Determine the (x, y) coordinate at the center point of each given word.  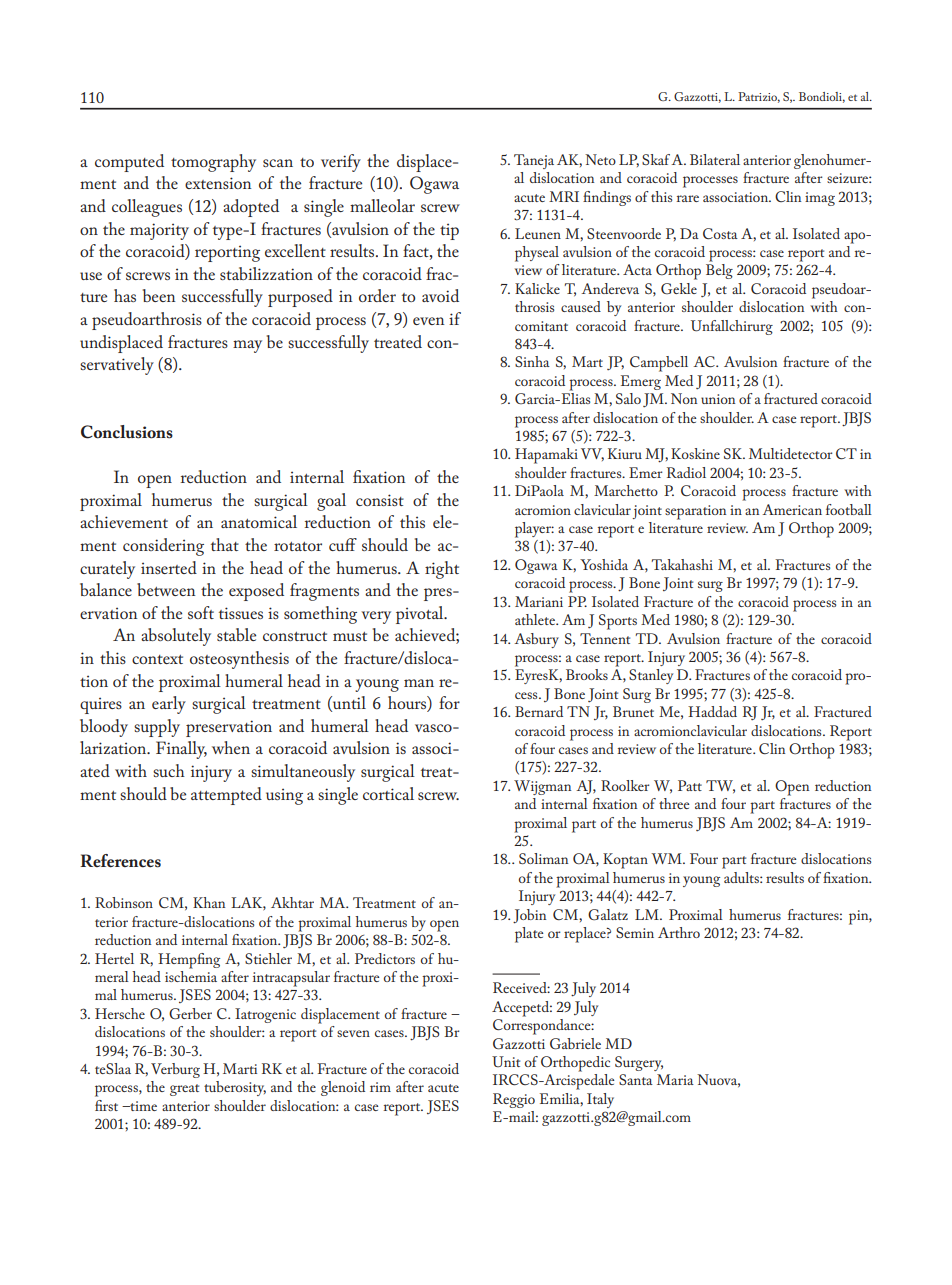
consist (380, 500)
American (792, 509)
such (169, 770)
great (184, 1090)
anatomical (259, 521)
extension (218, 183)
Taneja (534, 161)
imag (820, 199)
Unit (506, 1061)
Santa (636, 1079)
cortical (388, 793)
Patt (690, 785)
